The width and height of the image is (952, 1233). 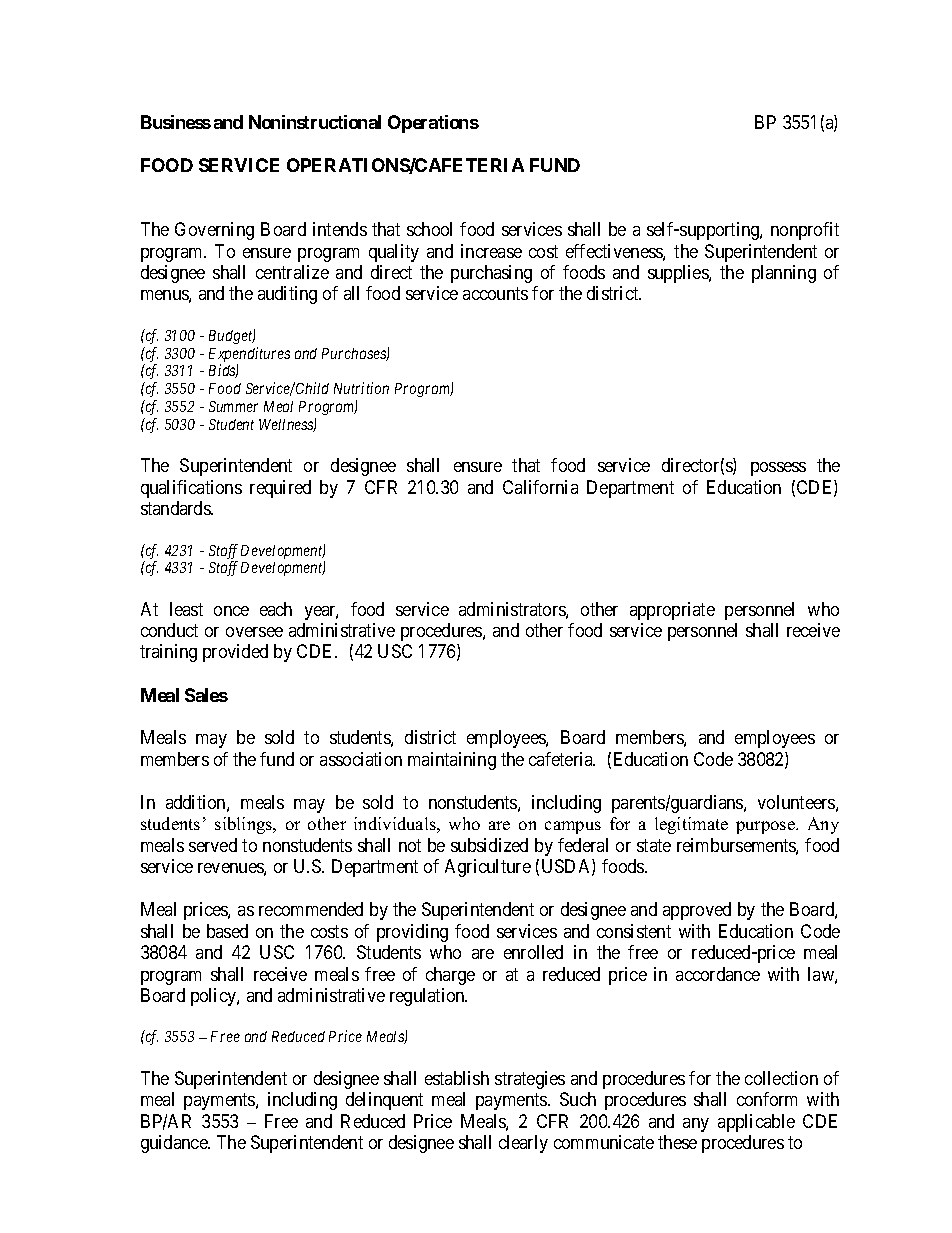 I want to click on guidance, so click(x=175, y=1144).
